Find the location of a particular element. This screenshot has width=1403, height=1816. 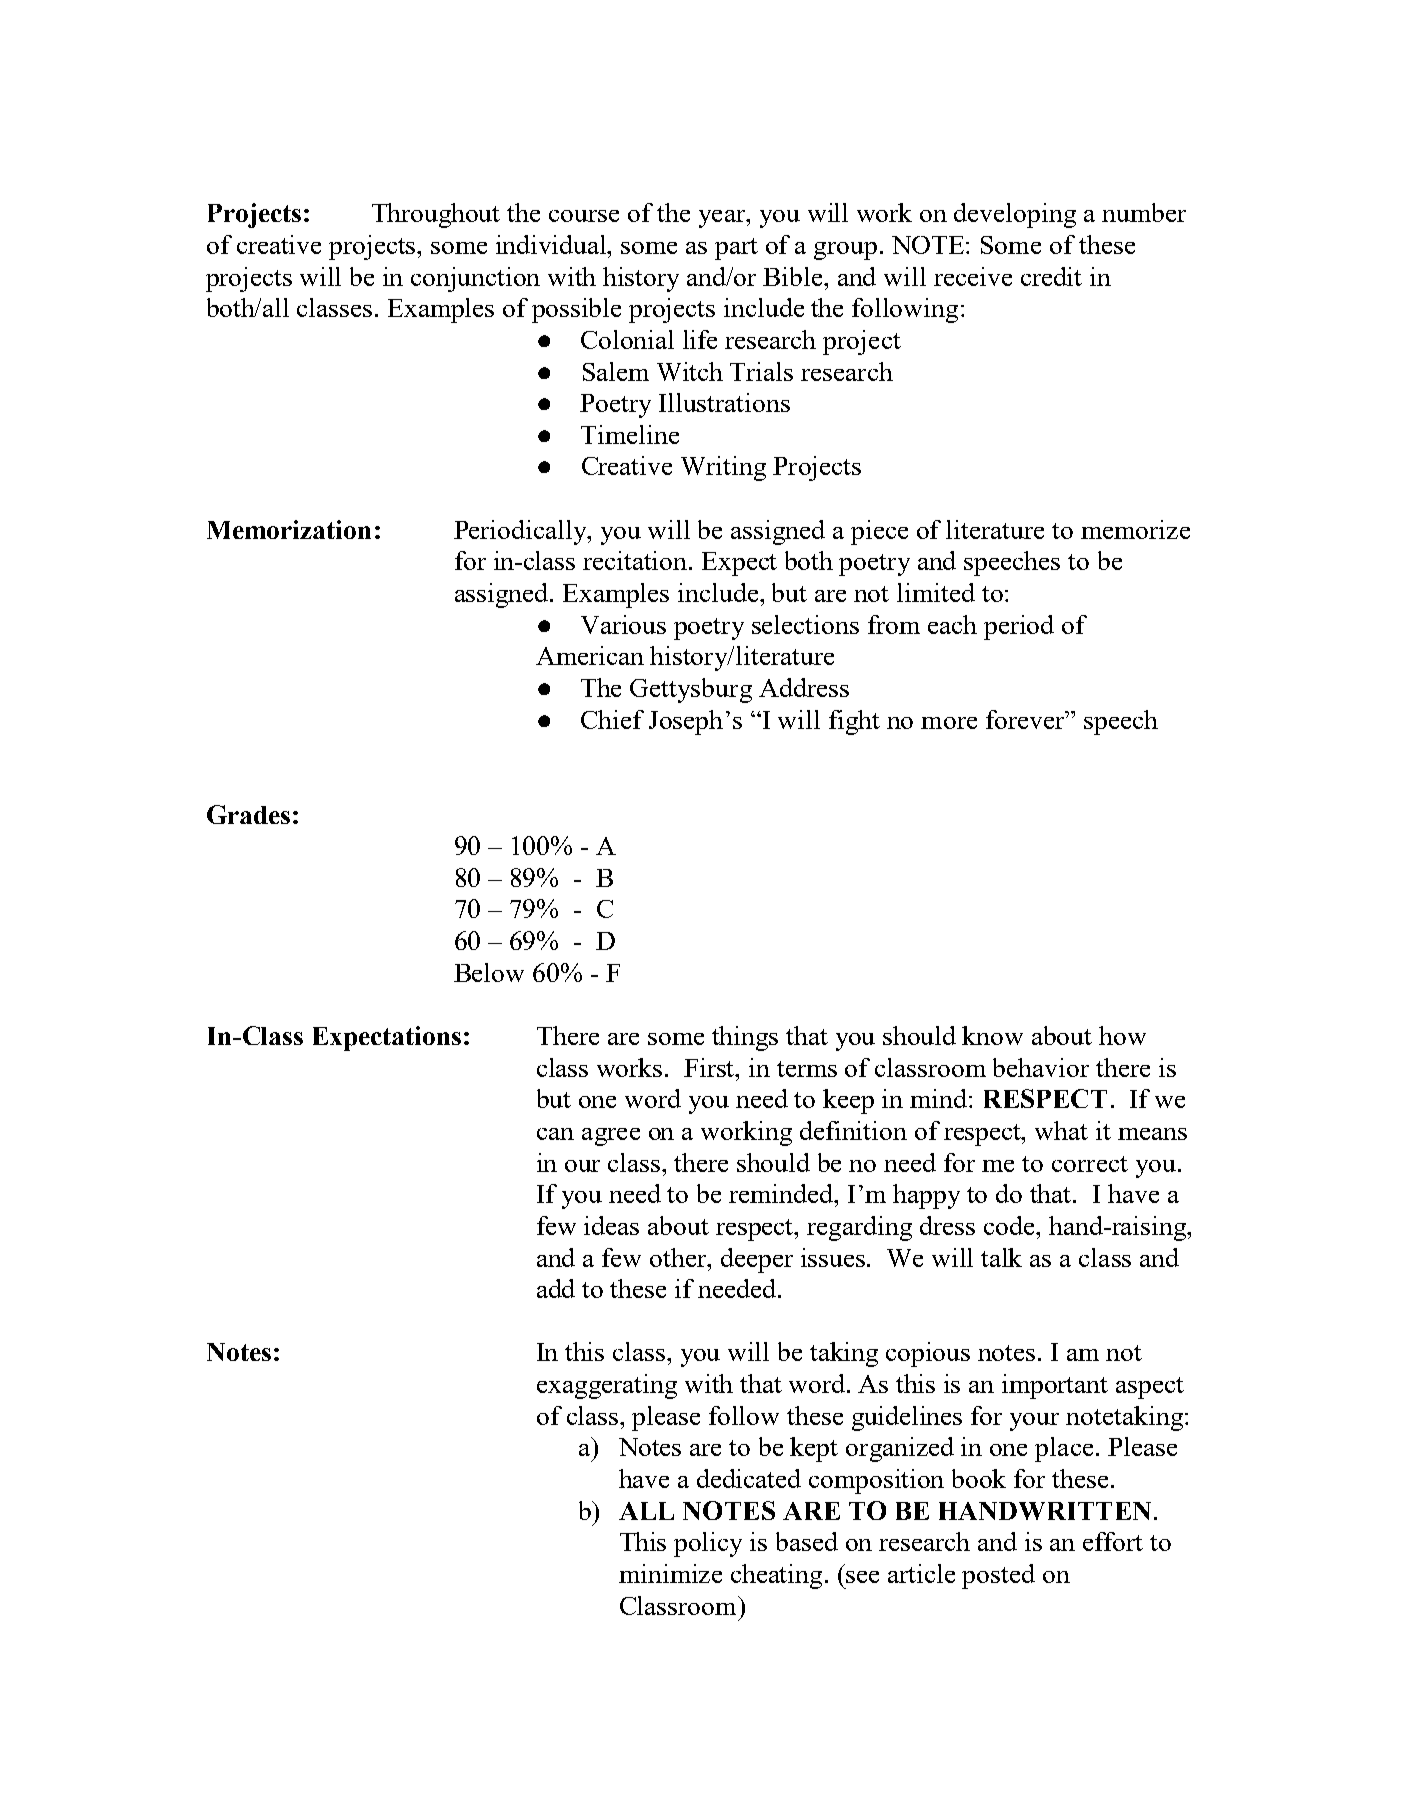

Grades is located at coordinates (248, 814).
